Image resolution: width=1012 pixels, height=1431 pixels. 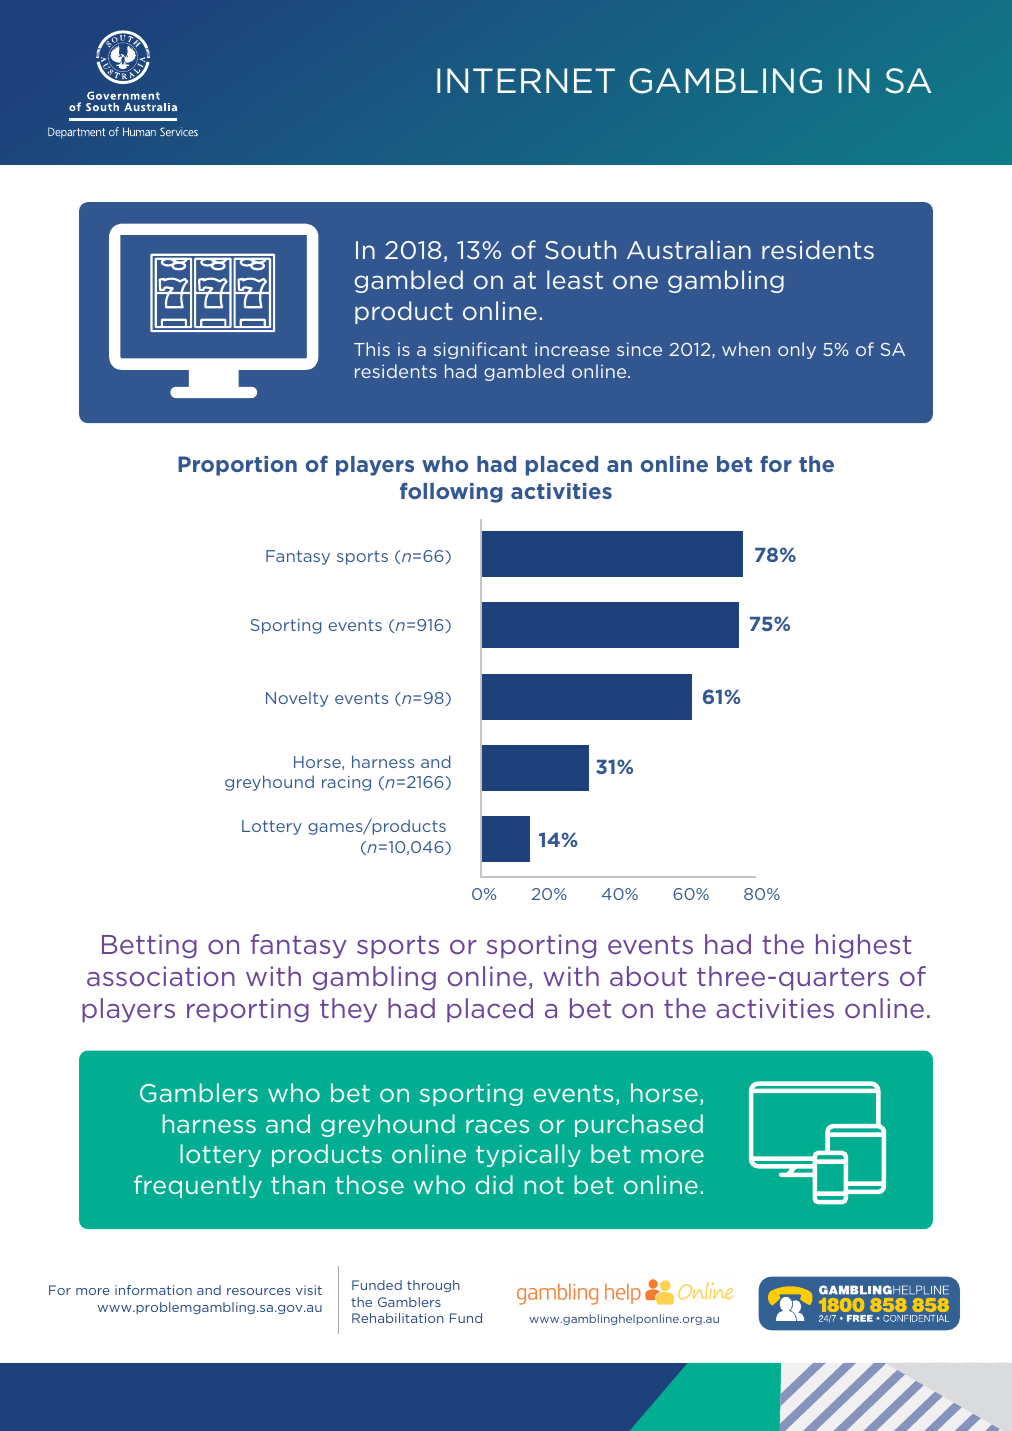 I want to click on racing, so click(x=346, y=783).
